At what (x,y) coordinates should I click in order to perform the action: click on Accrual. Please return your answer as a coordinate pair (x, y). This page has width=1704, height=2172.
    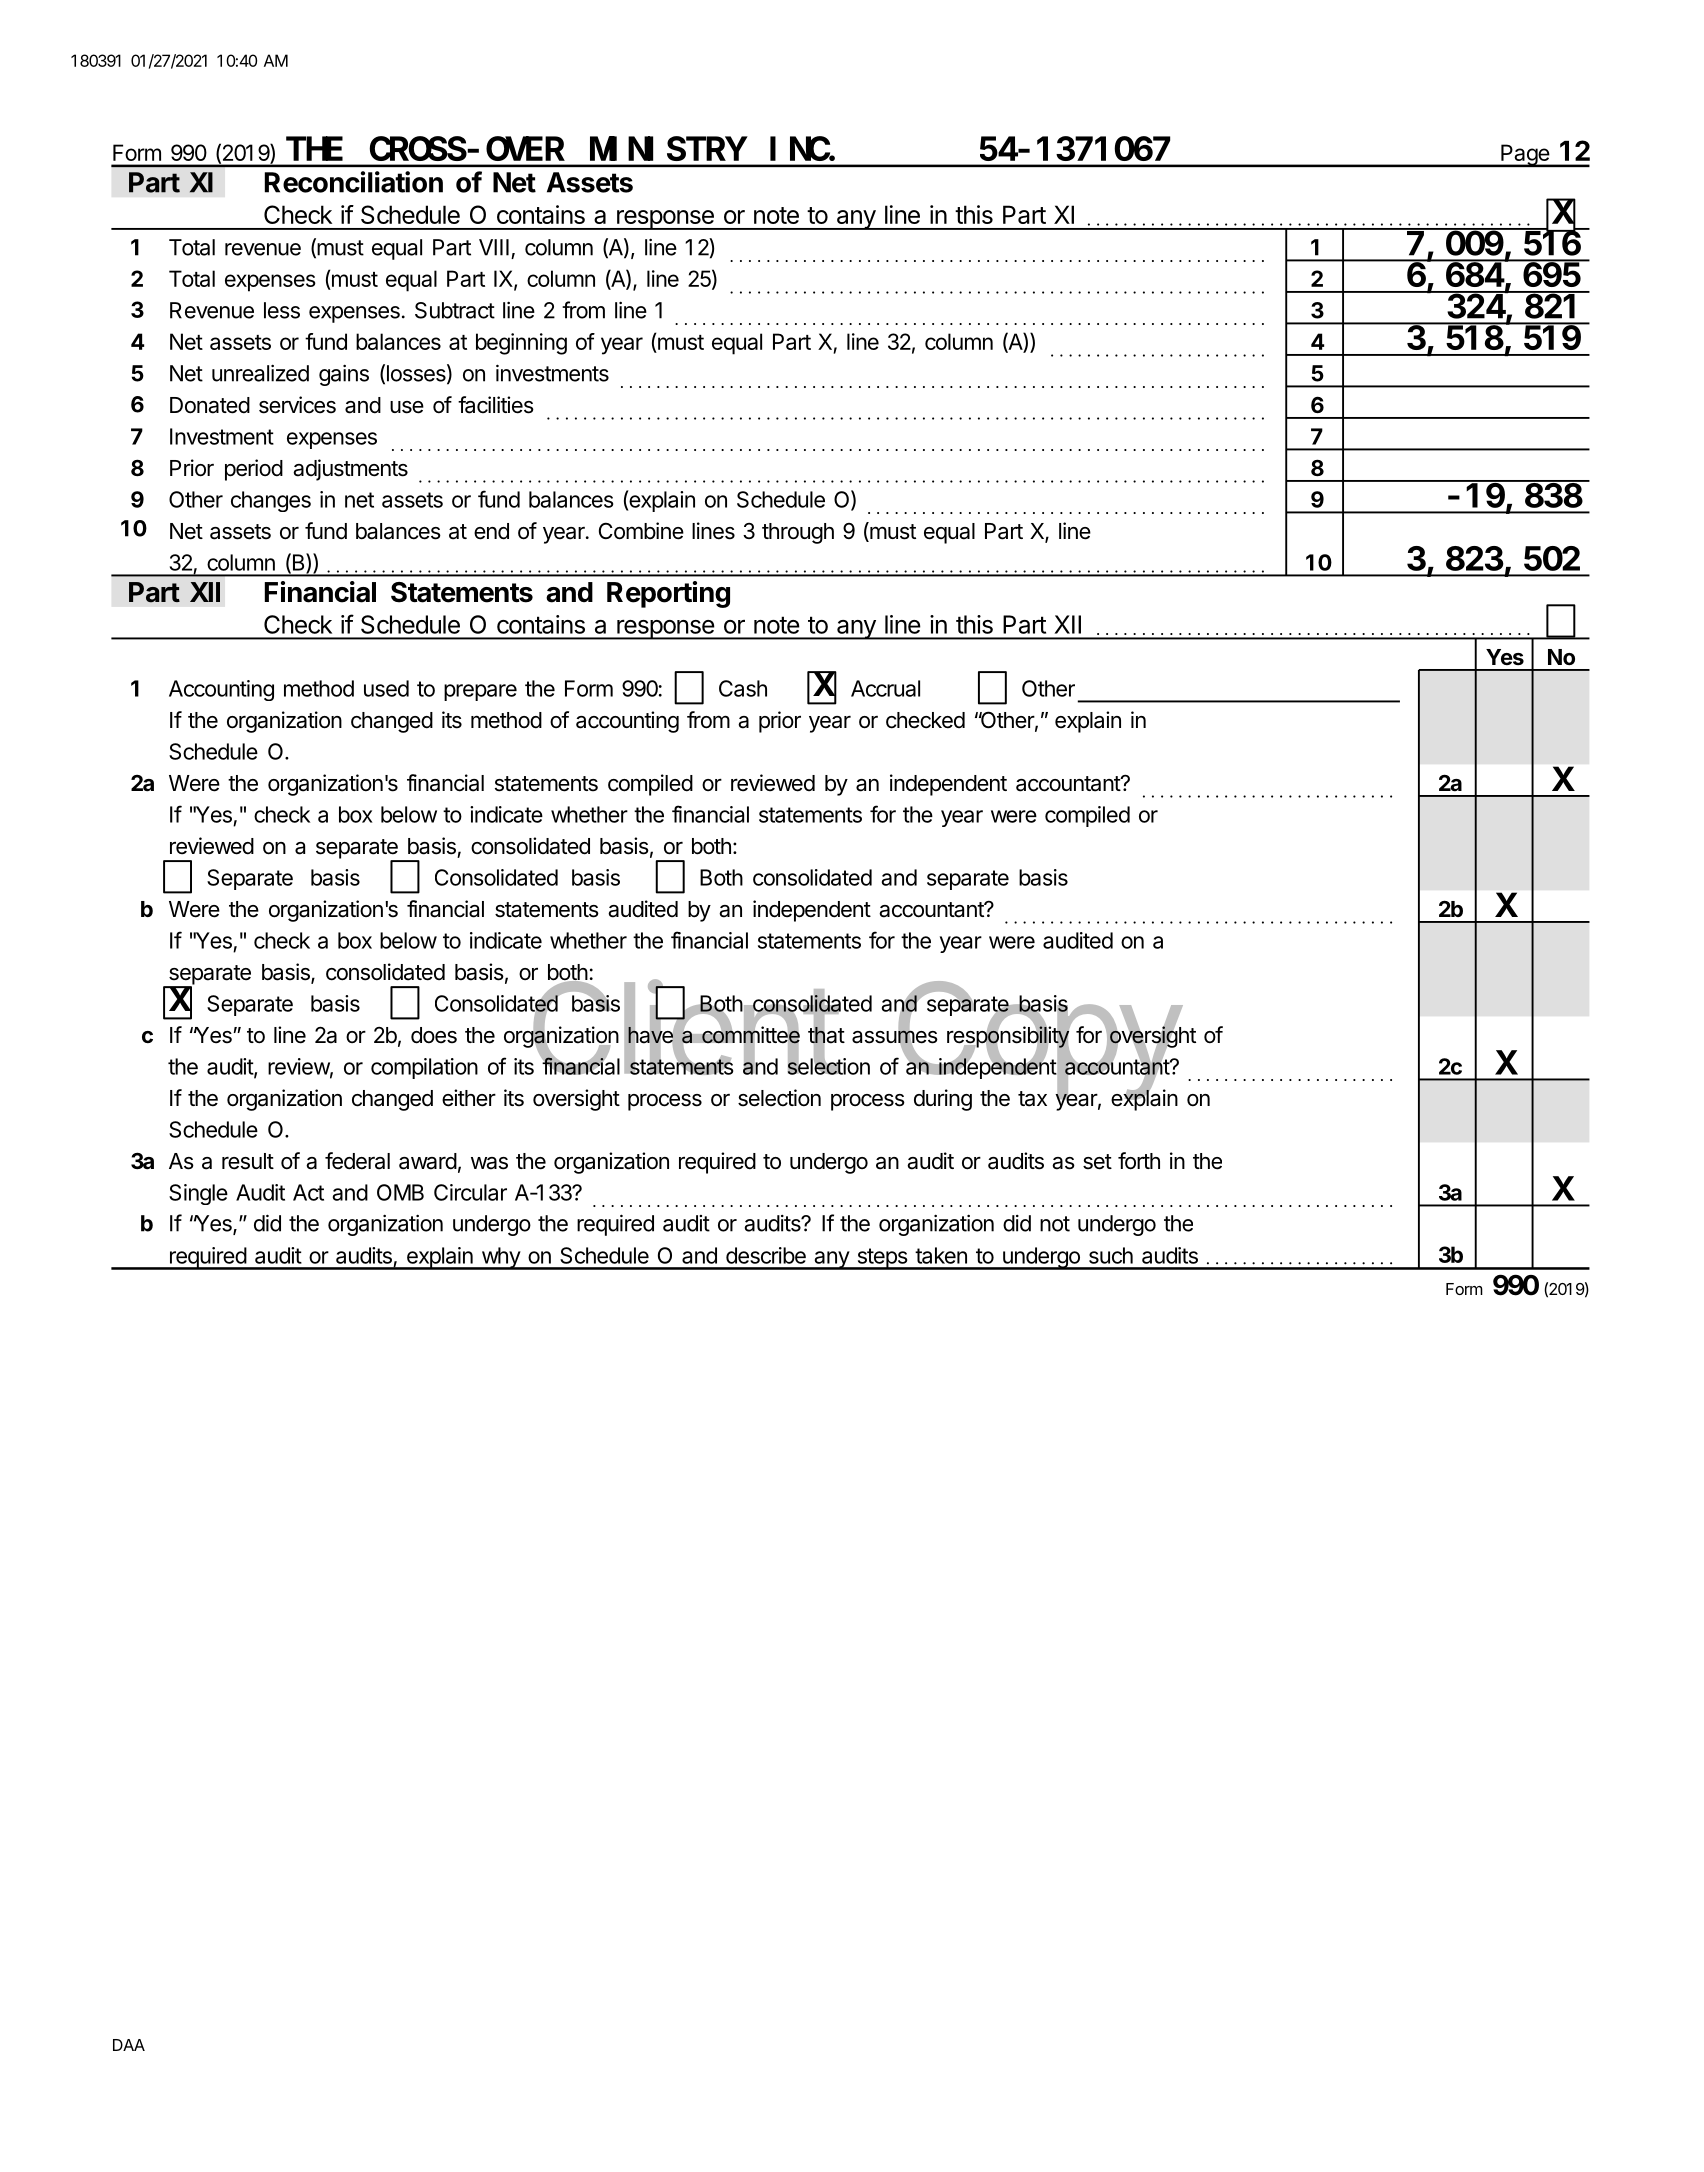
    Looking at the image, I should click on (885, 688).
